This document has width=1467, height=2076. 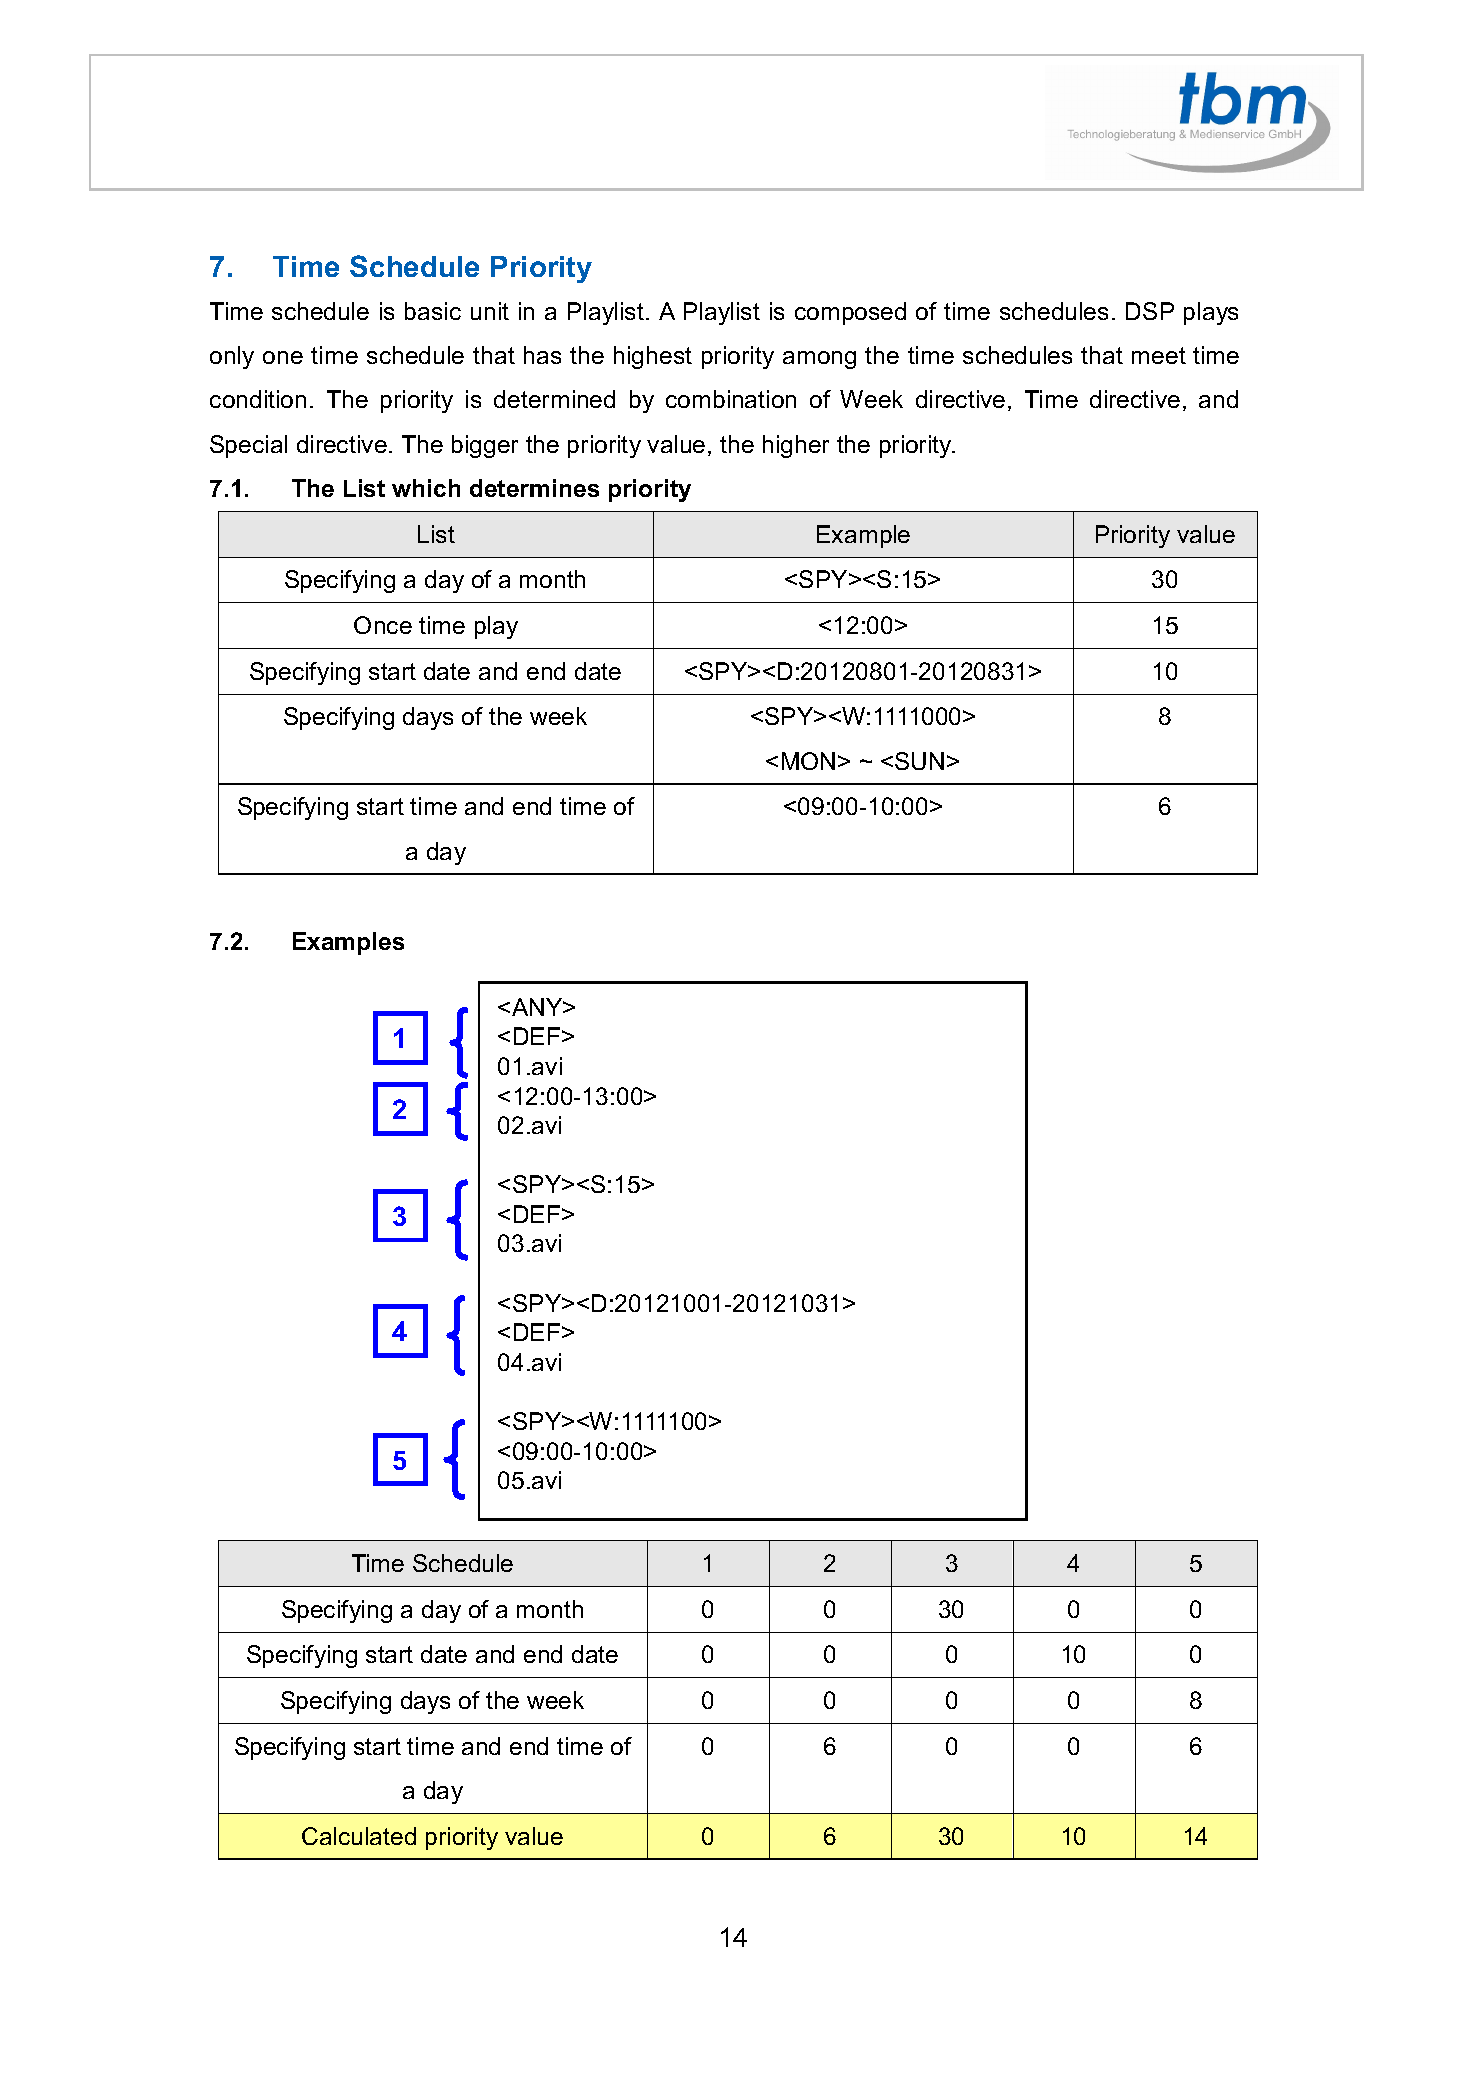 What do you see at coordinates (819, 360) in the document?
I see `among` at bounding box center [819, 360].
